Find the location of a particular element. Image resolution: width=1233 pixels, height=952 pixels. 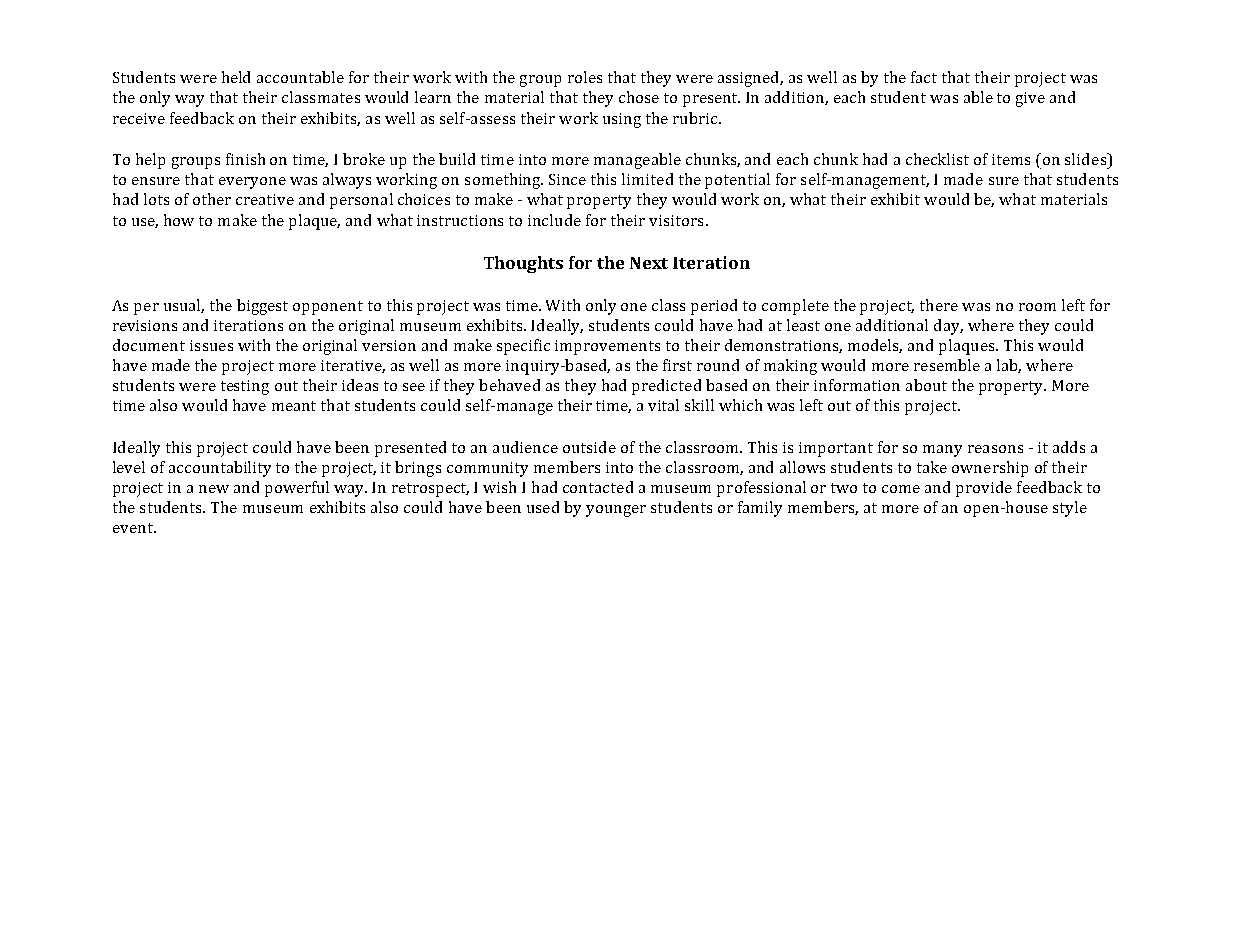

include is located at coordinates (554, 220).
